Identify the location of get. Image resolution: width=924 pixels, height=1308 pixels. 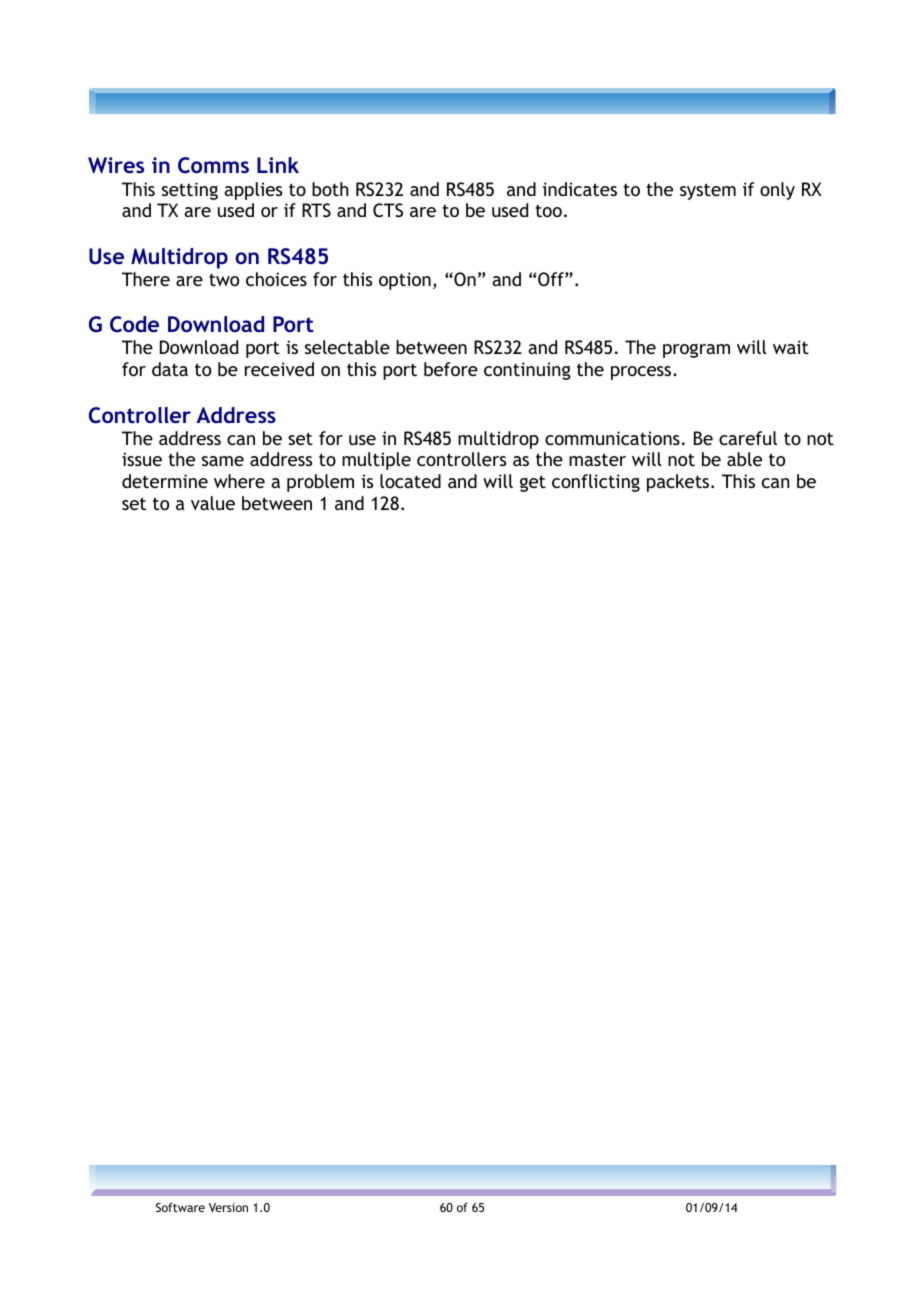
(533, 483).
